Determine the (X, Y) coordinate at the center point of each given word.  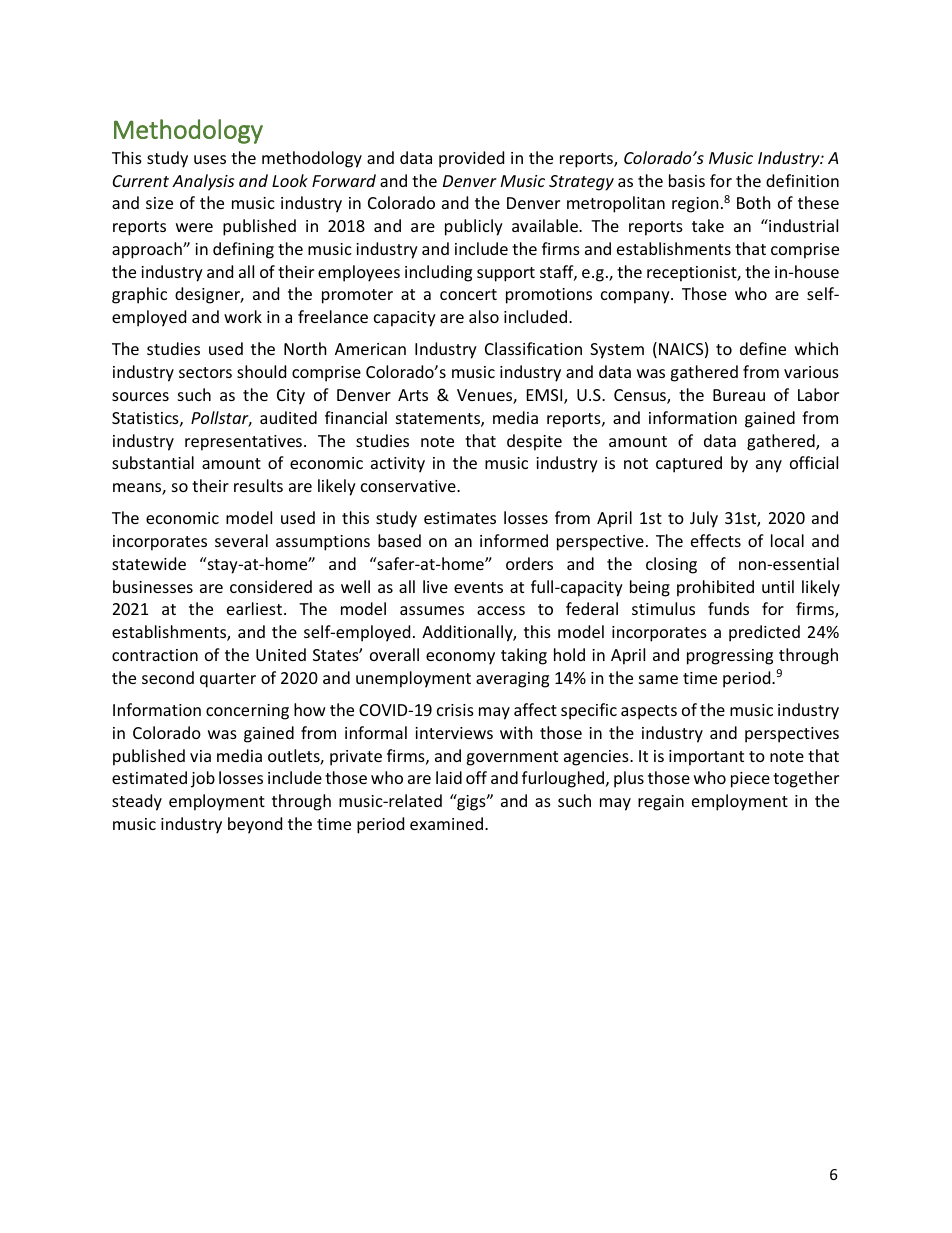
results (258, 485)
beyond (255, 825)
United (281, 654)
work (243, 316)
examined (448, 823)
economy (460, 658)
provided (471, 159)
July (704, 519)
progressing (730, 657)
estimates (460, 518)
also (484, 316)
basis (687, 180)
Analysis (203, 182)
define (763, 348)
